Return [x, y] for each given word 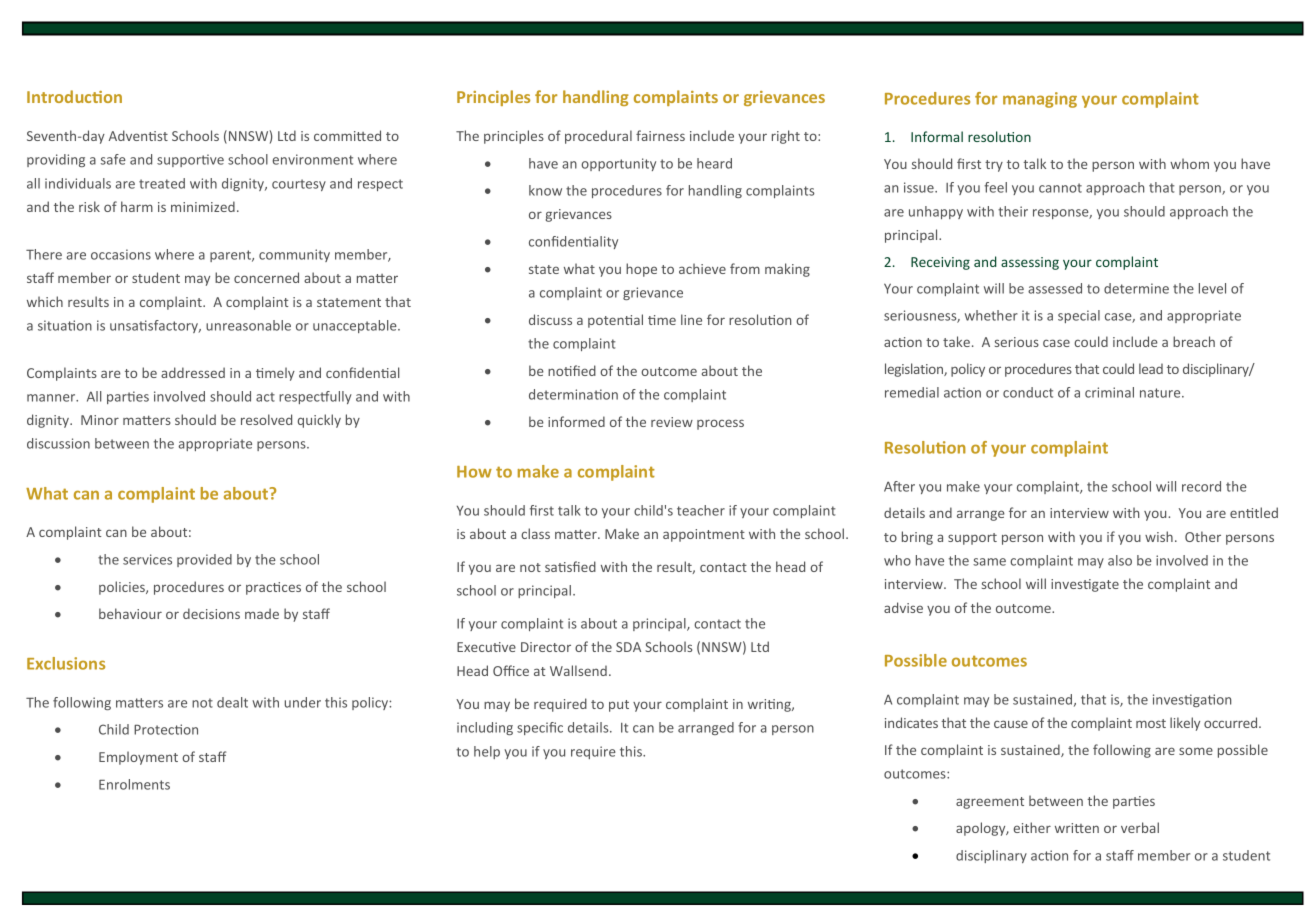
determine [1136, 288]
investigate [1085, 585]
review [672, 422]
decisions [211, 613]
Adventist [138, 135]
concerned [266, 277]
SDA [628, 647]
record [1201, 486]
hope [641, 270]
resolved [266, 419]
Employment [138, 758]
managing [1040, 100]
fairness [660, 135]
